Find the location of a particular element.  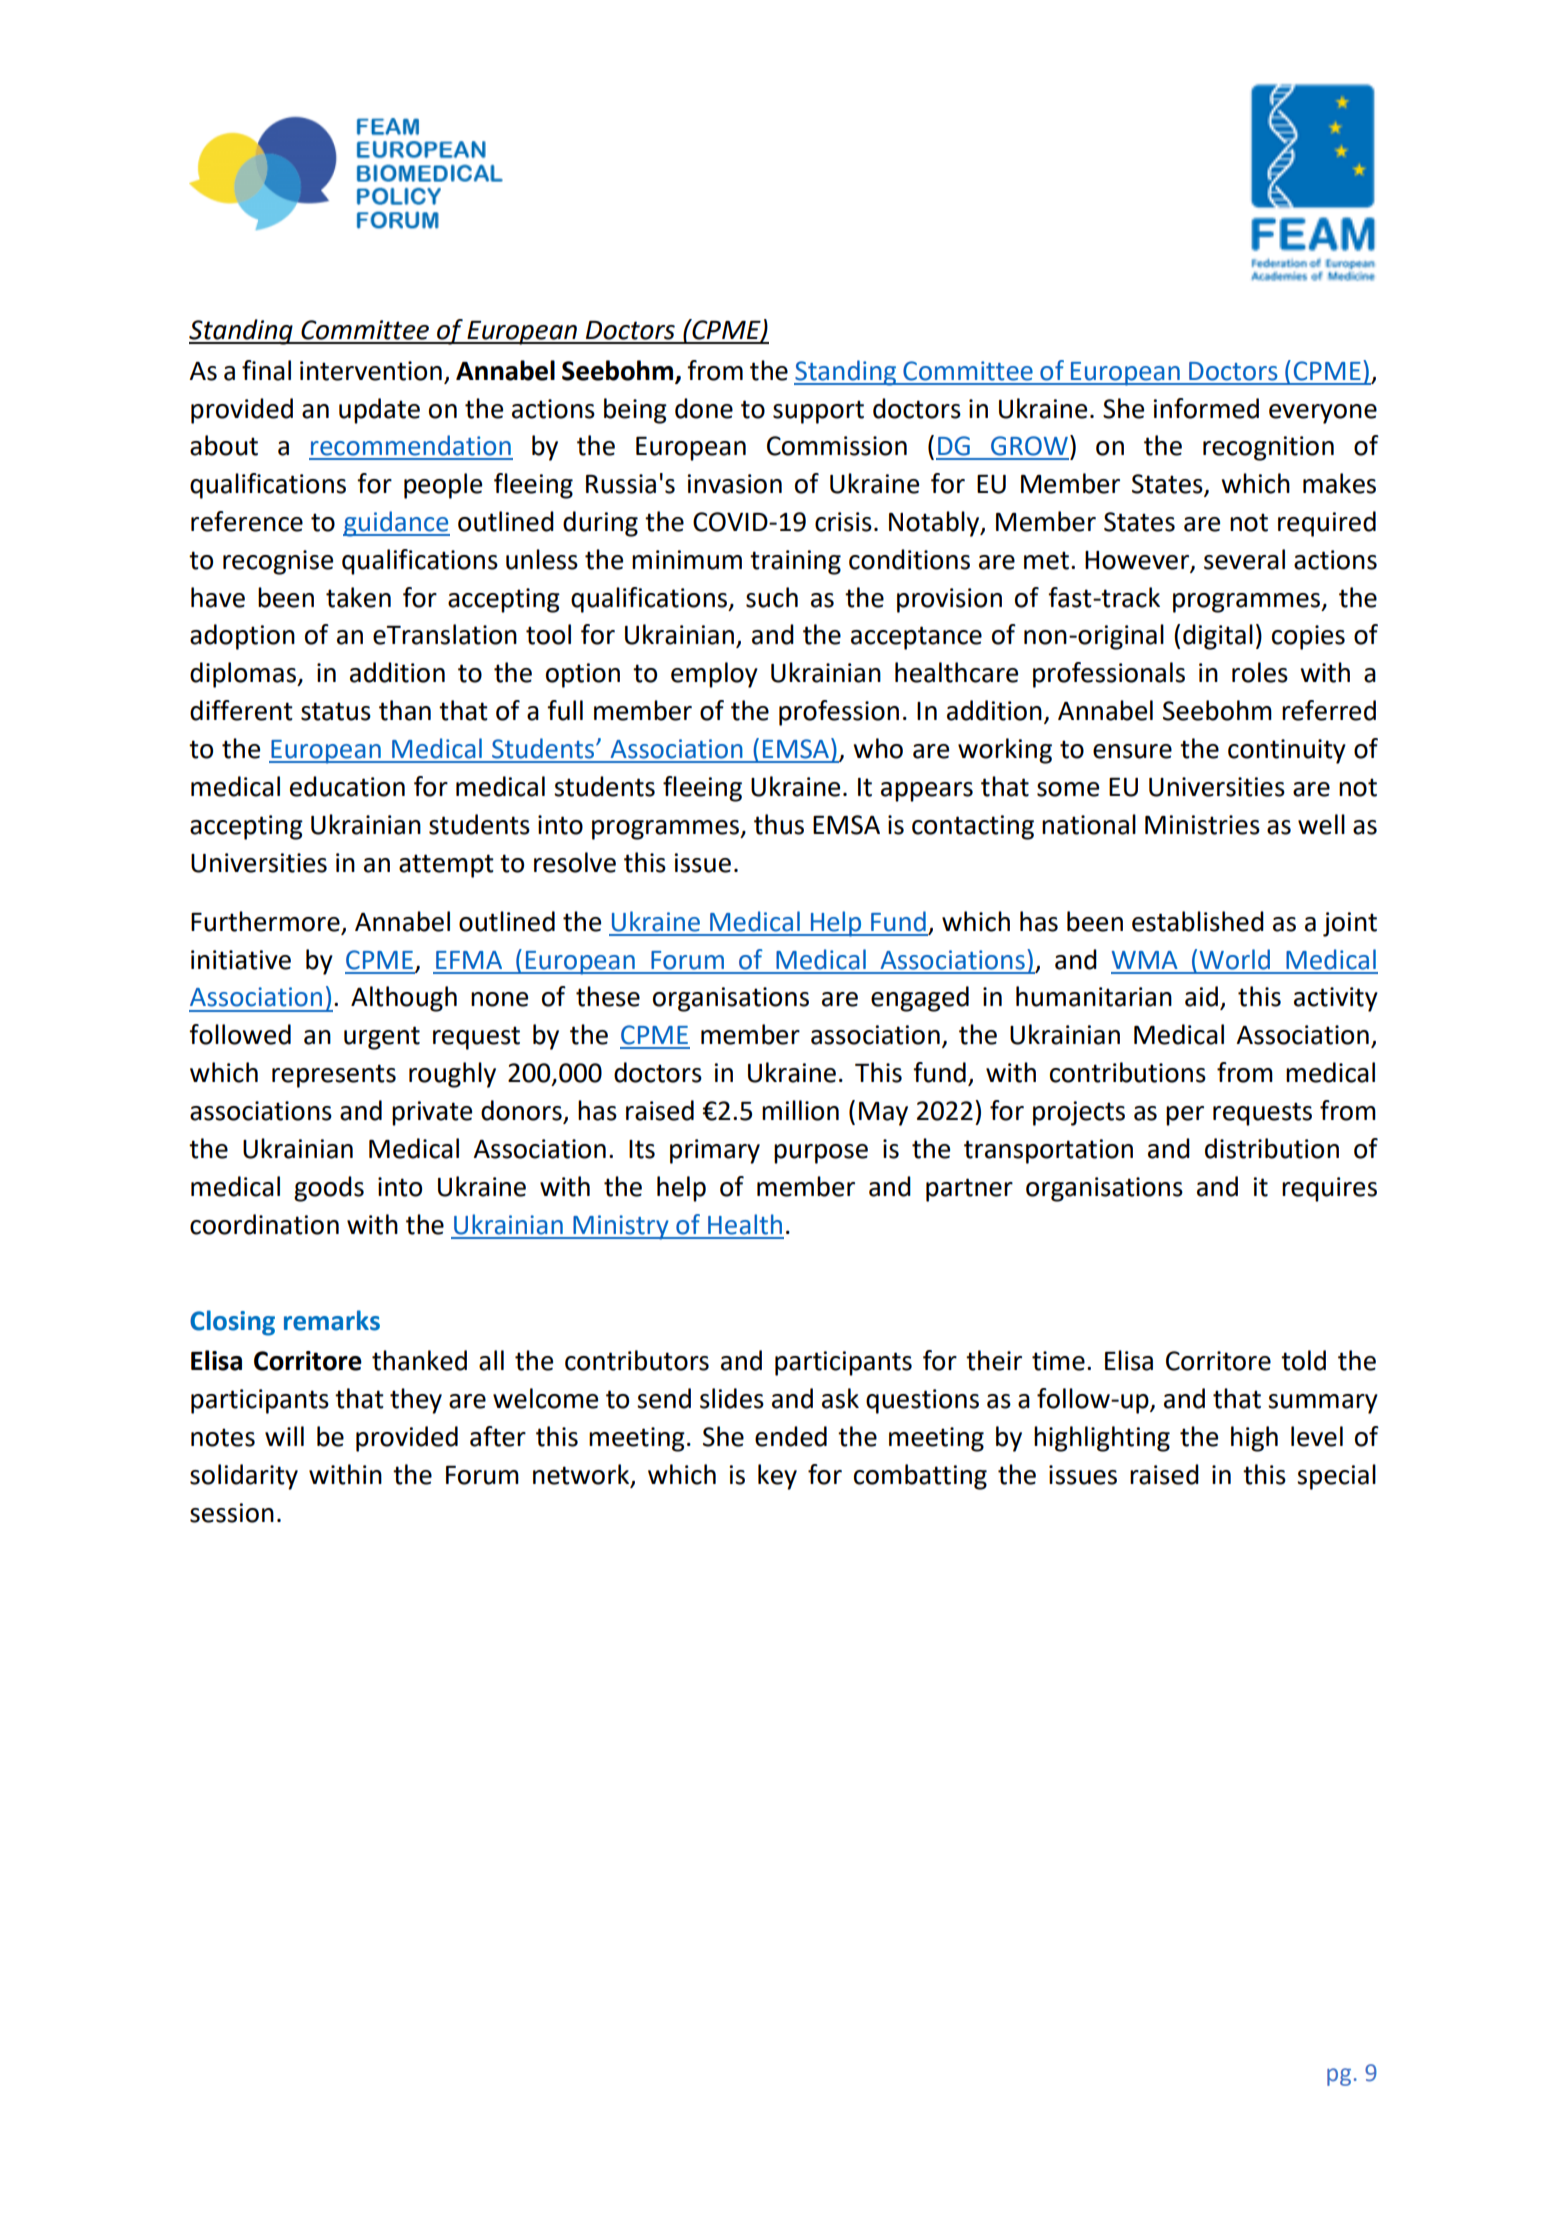

Ministries is located at coordinates (1202, 825).
